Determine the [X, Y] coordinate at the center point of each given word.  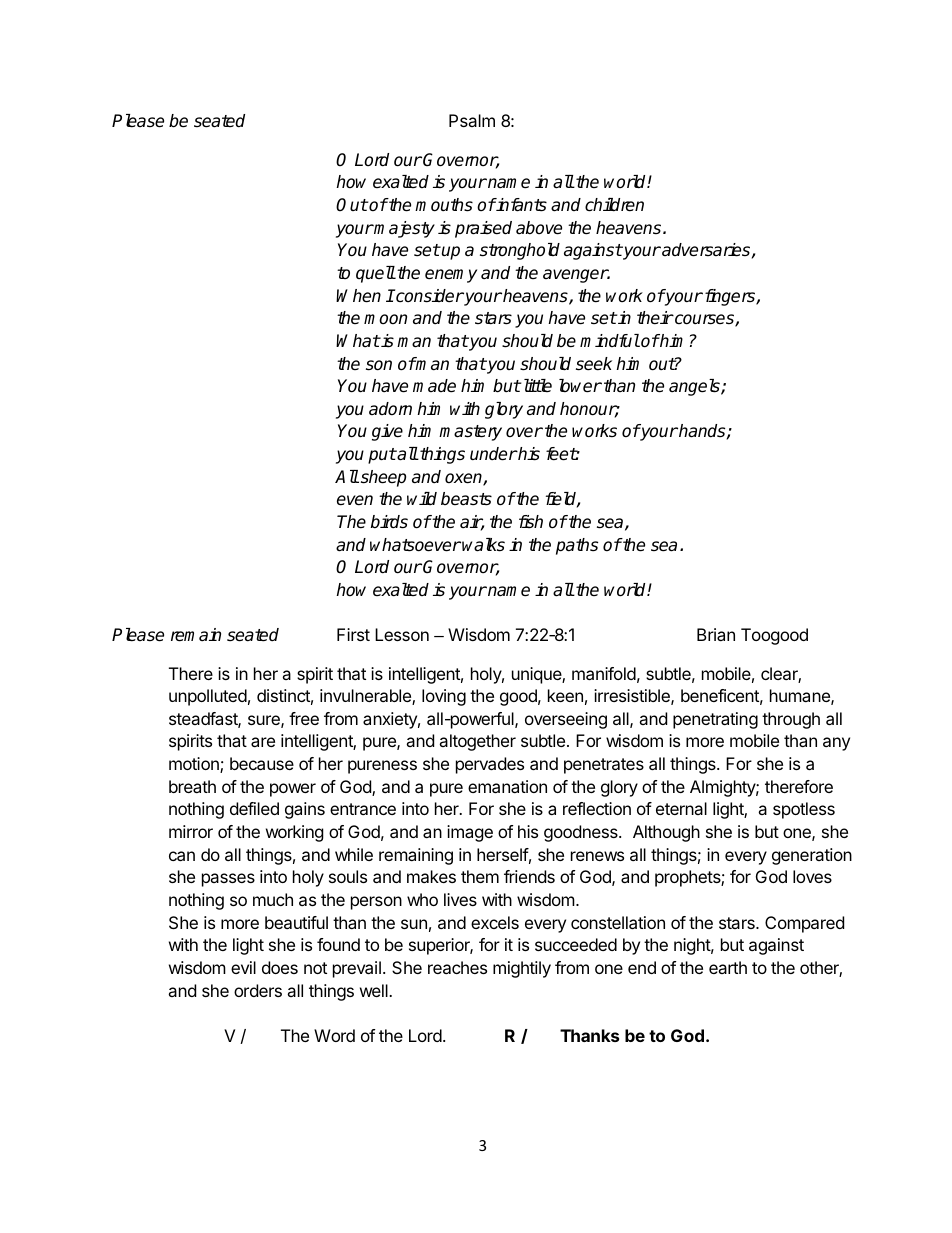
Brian [716, 634]
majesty [404, 229]
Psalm [472, 120]
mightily [522, 969]
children [614, 204]
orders [258, 990]
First [353, 634]
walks [483, 545]
